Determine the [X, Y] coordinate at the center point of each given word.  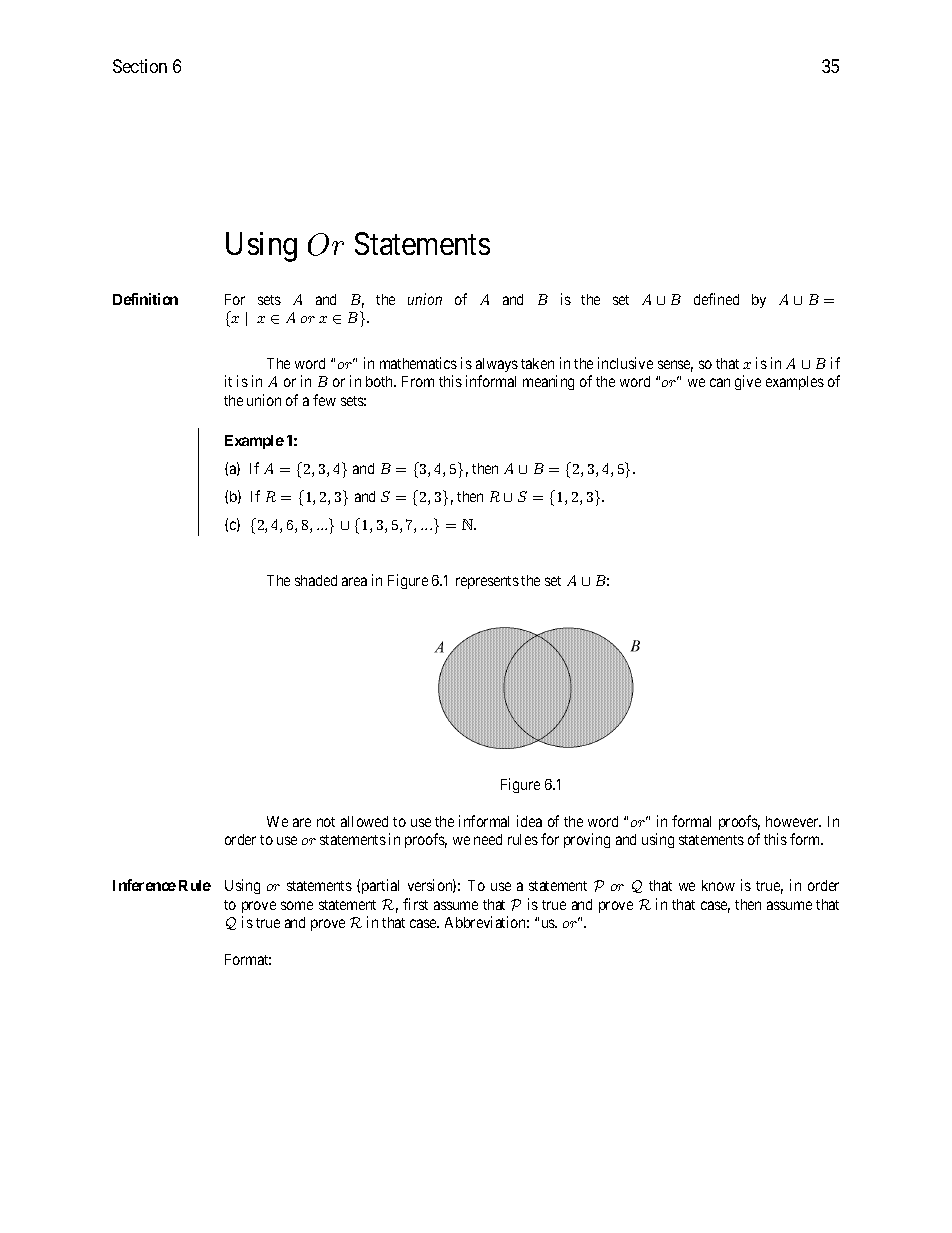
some [297, 905]
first [415, 904]
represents [487, 582]
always [497, 365]
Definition [145, 299]
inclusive [625, 363]
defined [716, 299]
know [718, 885]
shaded [316, 580]
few [324, 400]
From [418, 381]
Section [140, 66]
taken [537, 363]
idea [529, 821]
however [793, 821]
